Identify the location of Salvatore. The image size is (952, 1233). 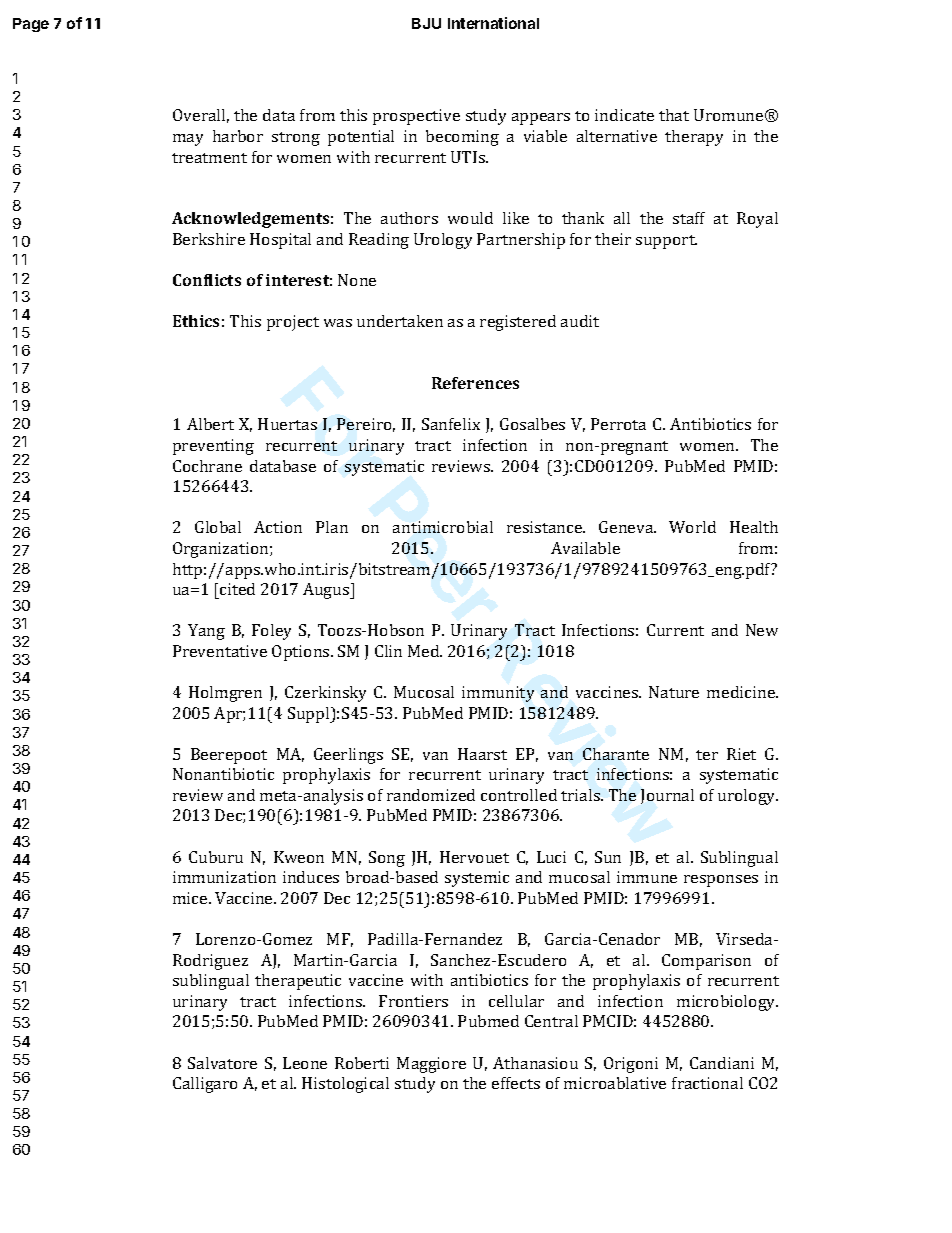
(222, 1063).
